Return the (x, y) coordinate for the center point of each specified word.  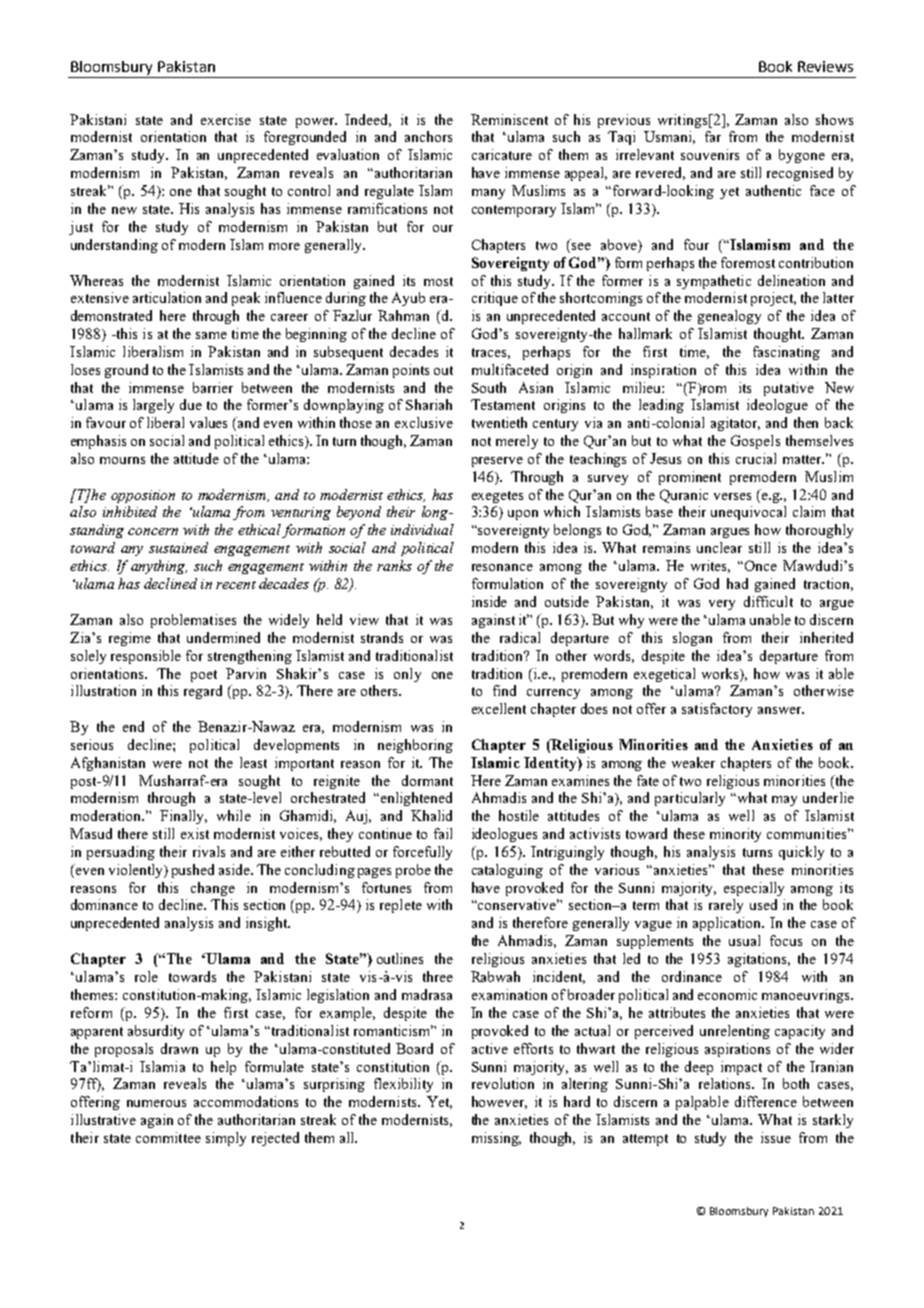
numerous (156, 1103)
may (784, 801)
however (499, 1102)
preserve (497, 462)
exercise (226, 119)
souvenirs (710, 154)
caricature (502, 154)
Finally (183, 817)
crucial (756, 458)
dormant (427, 780)
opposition (143, 496)
